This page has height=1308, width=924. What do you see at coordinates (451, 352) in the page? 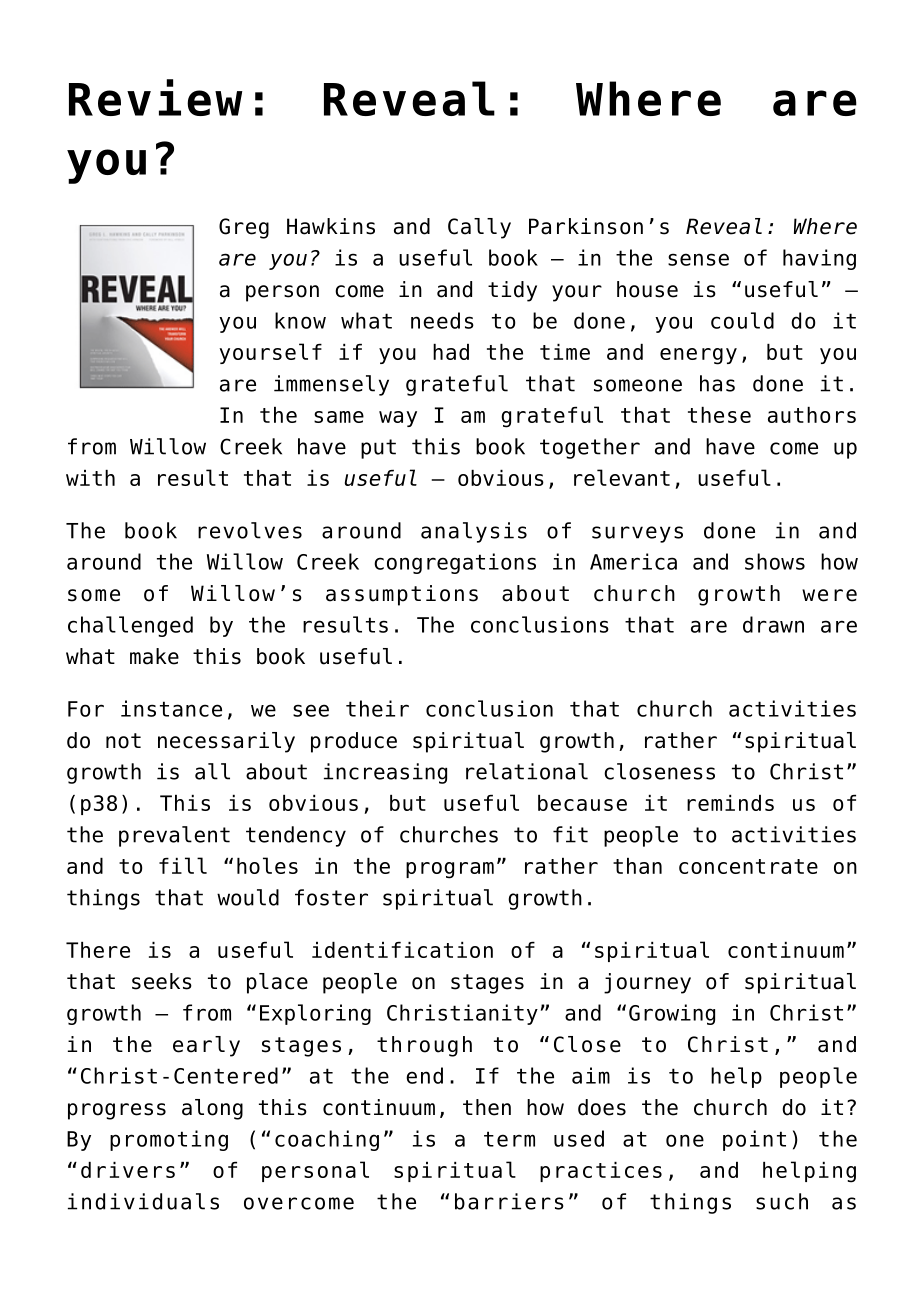
I see `had` at bounding box center [451, 352].
